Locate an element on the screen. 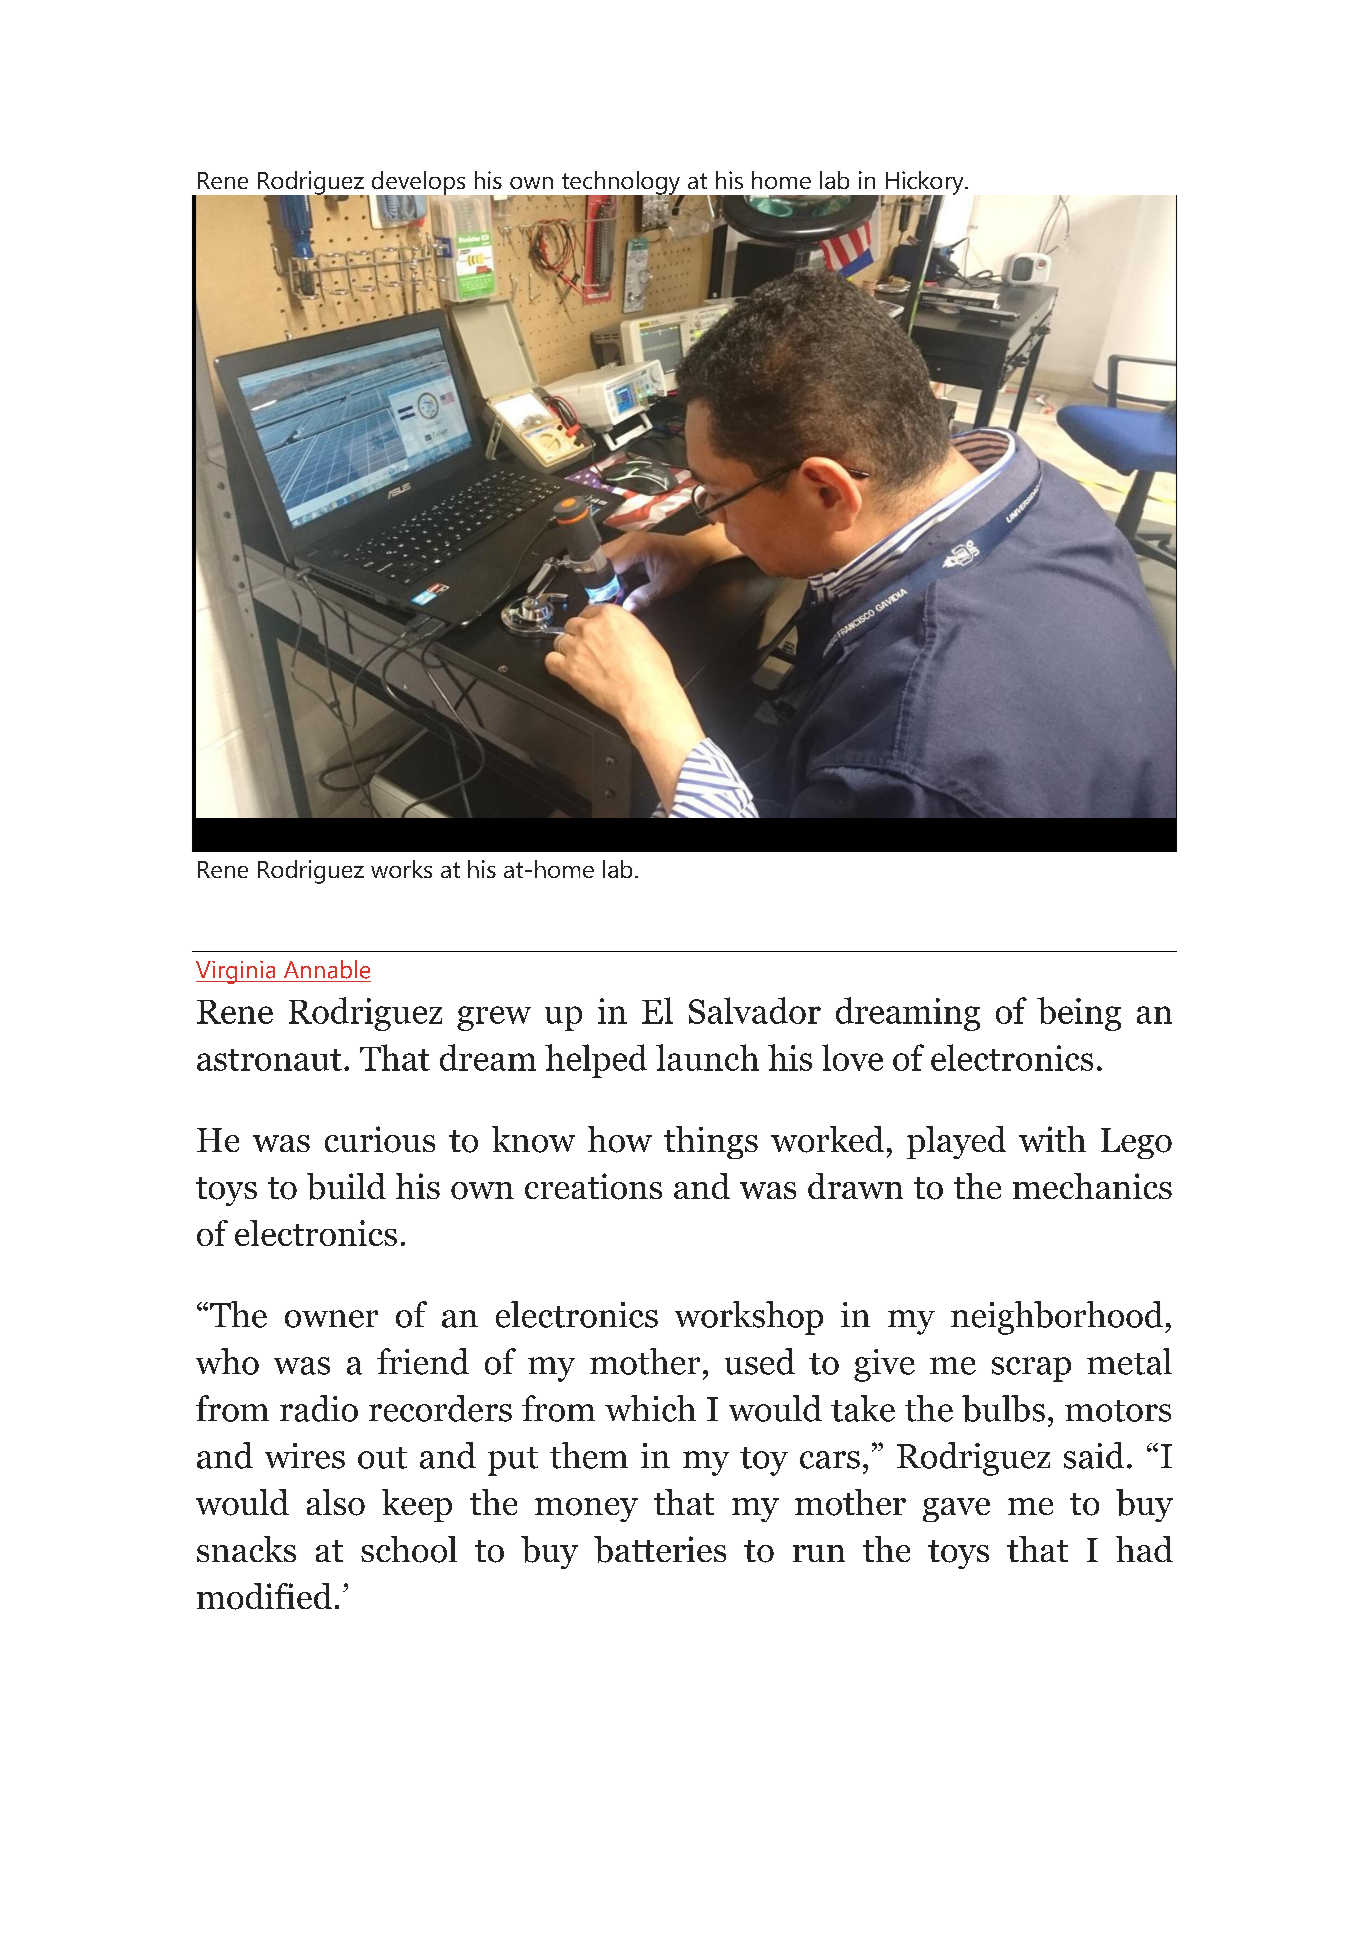 Image resolution: width=1369 pixels, height=1937 pixels. Virginia is located at coordinates (237, 972).
